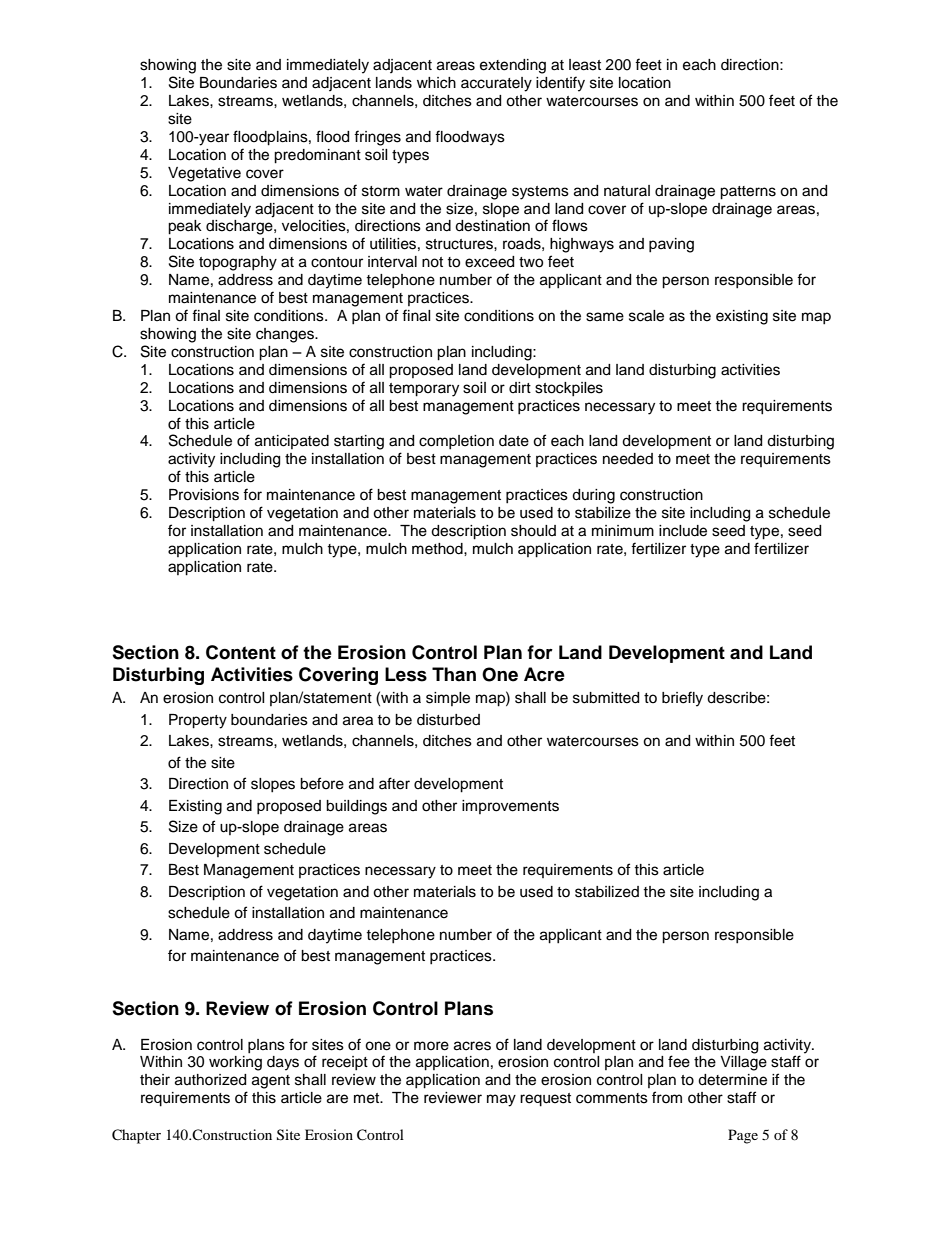 This screenshot has width=952, height=1233. What do you see at coordinates (210, 1080) in the screenshot?
I see `authorized` at bounding box center [210, 1080].
